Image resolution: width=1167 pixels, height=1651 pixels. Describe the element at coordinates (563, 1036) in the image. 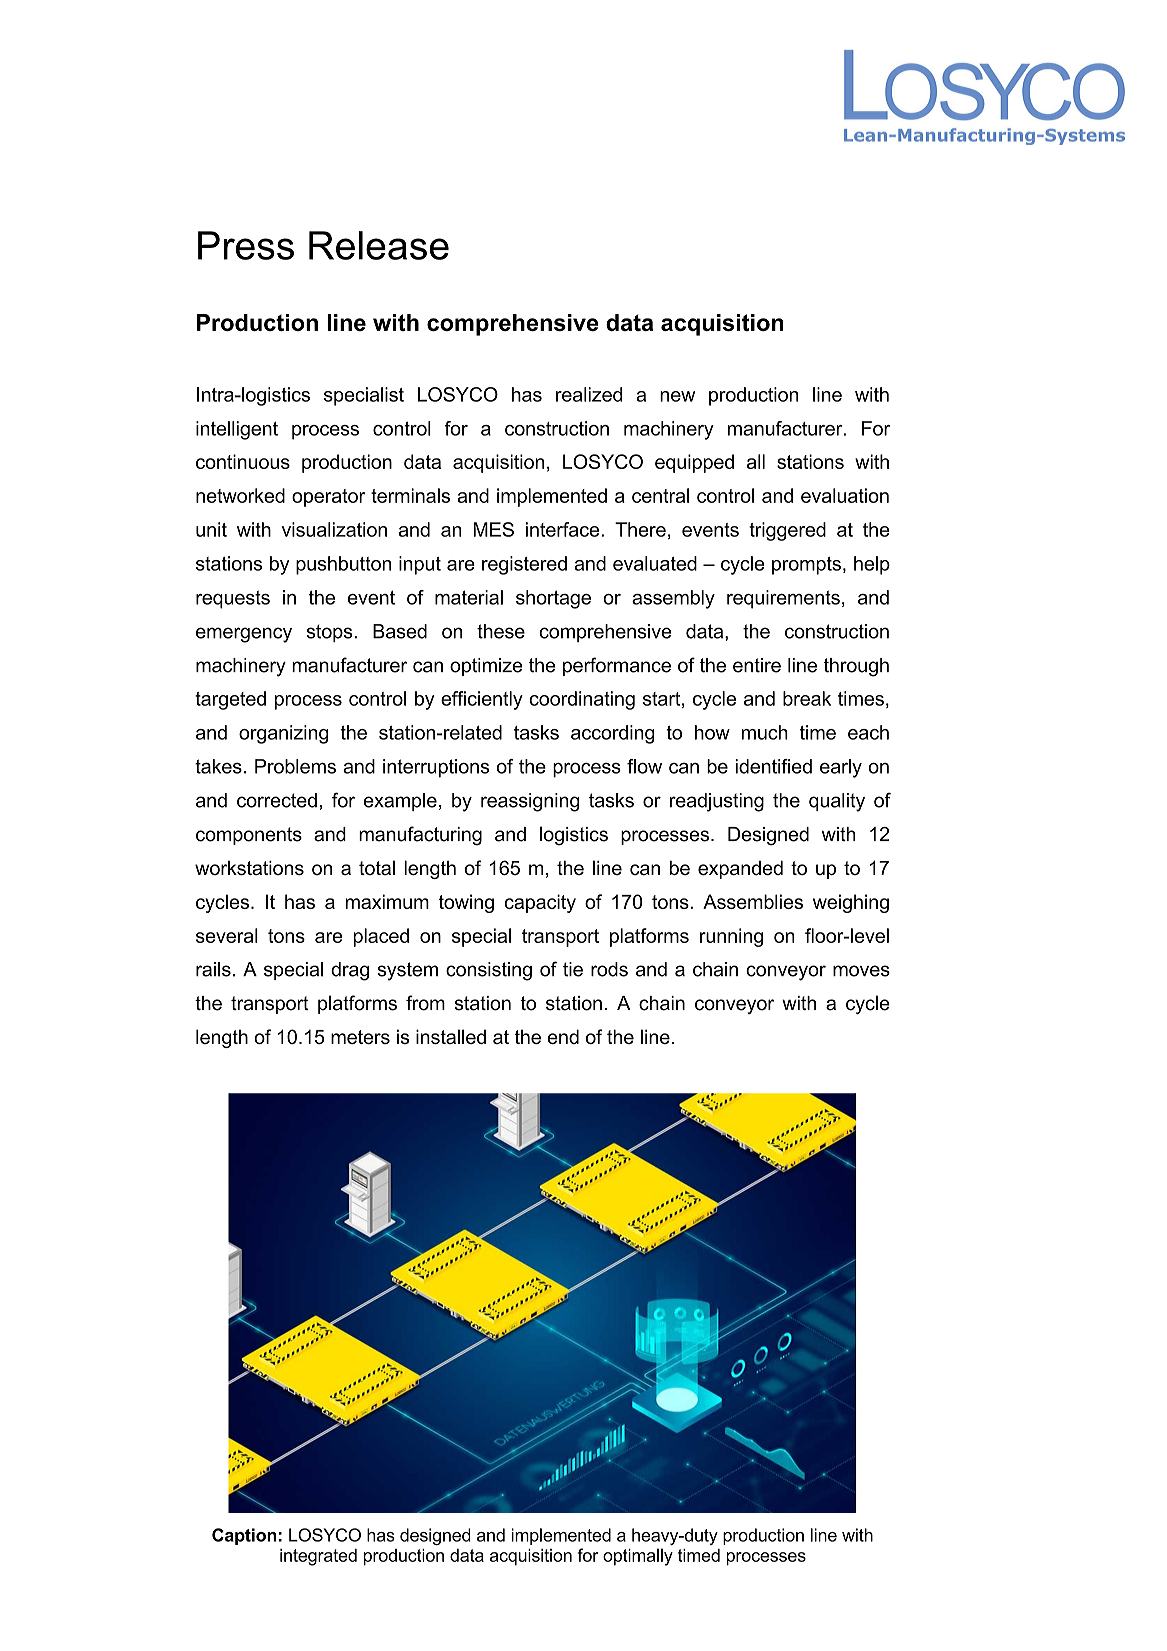

I see `end` at that location.
